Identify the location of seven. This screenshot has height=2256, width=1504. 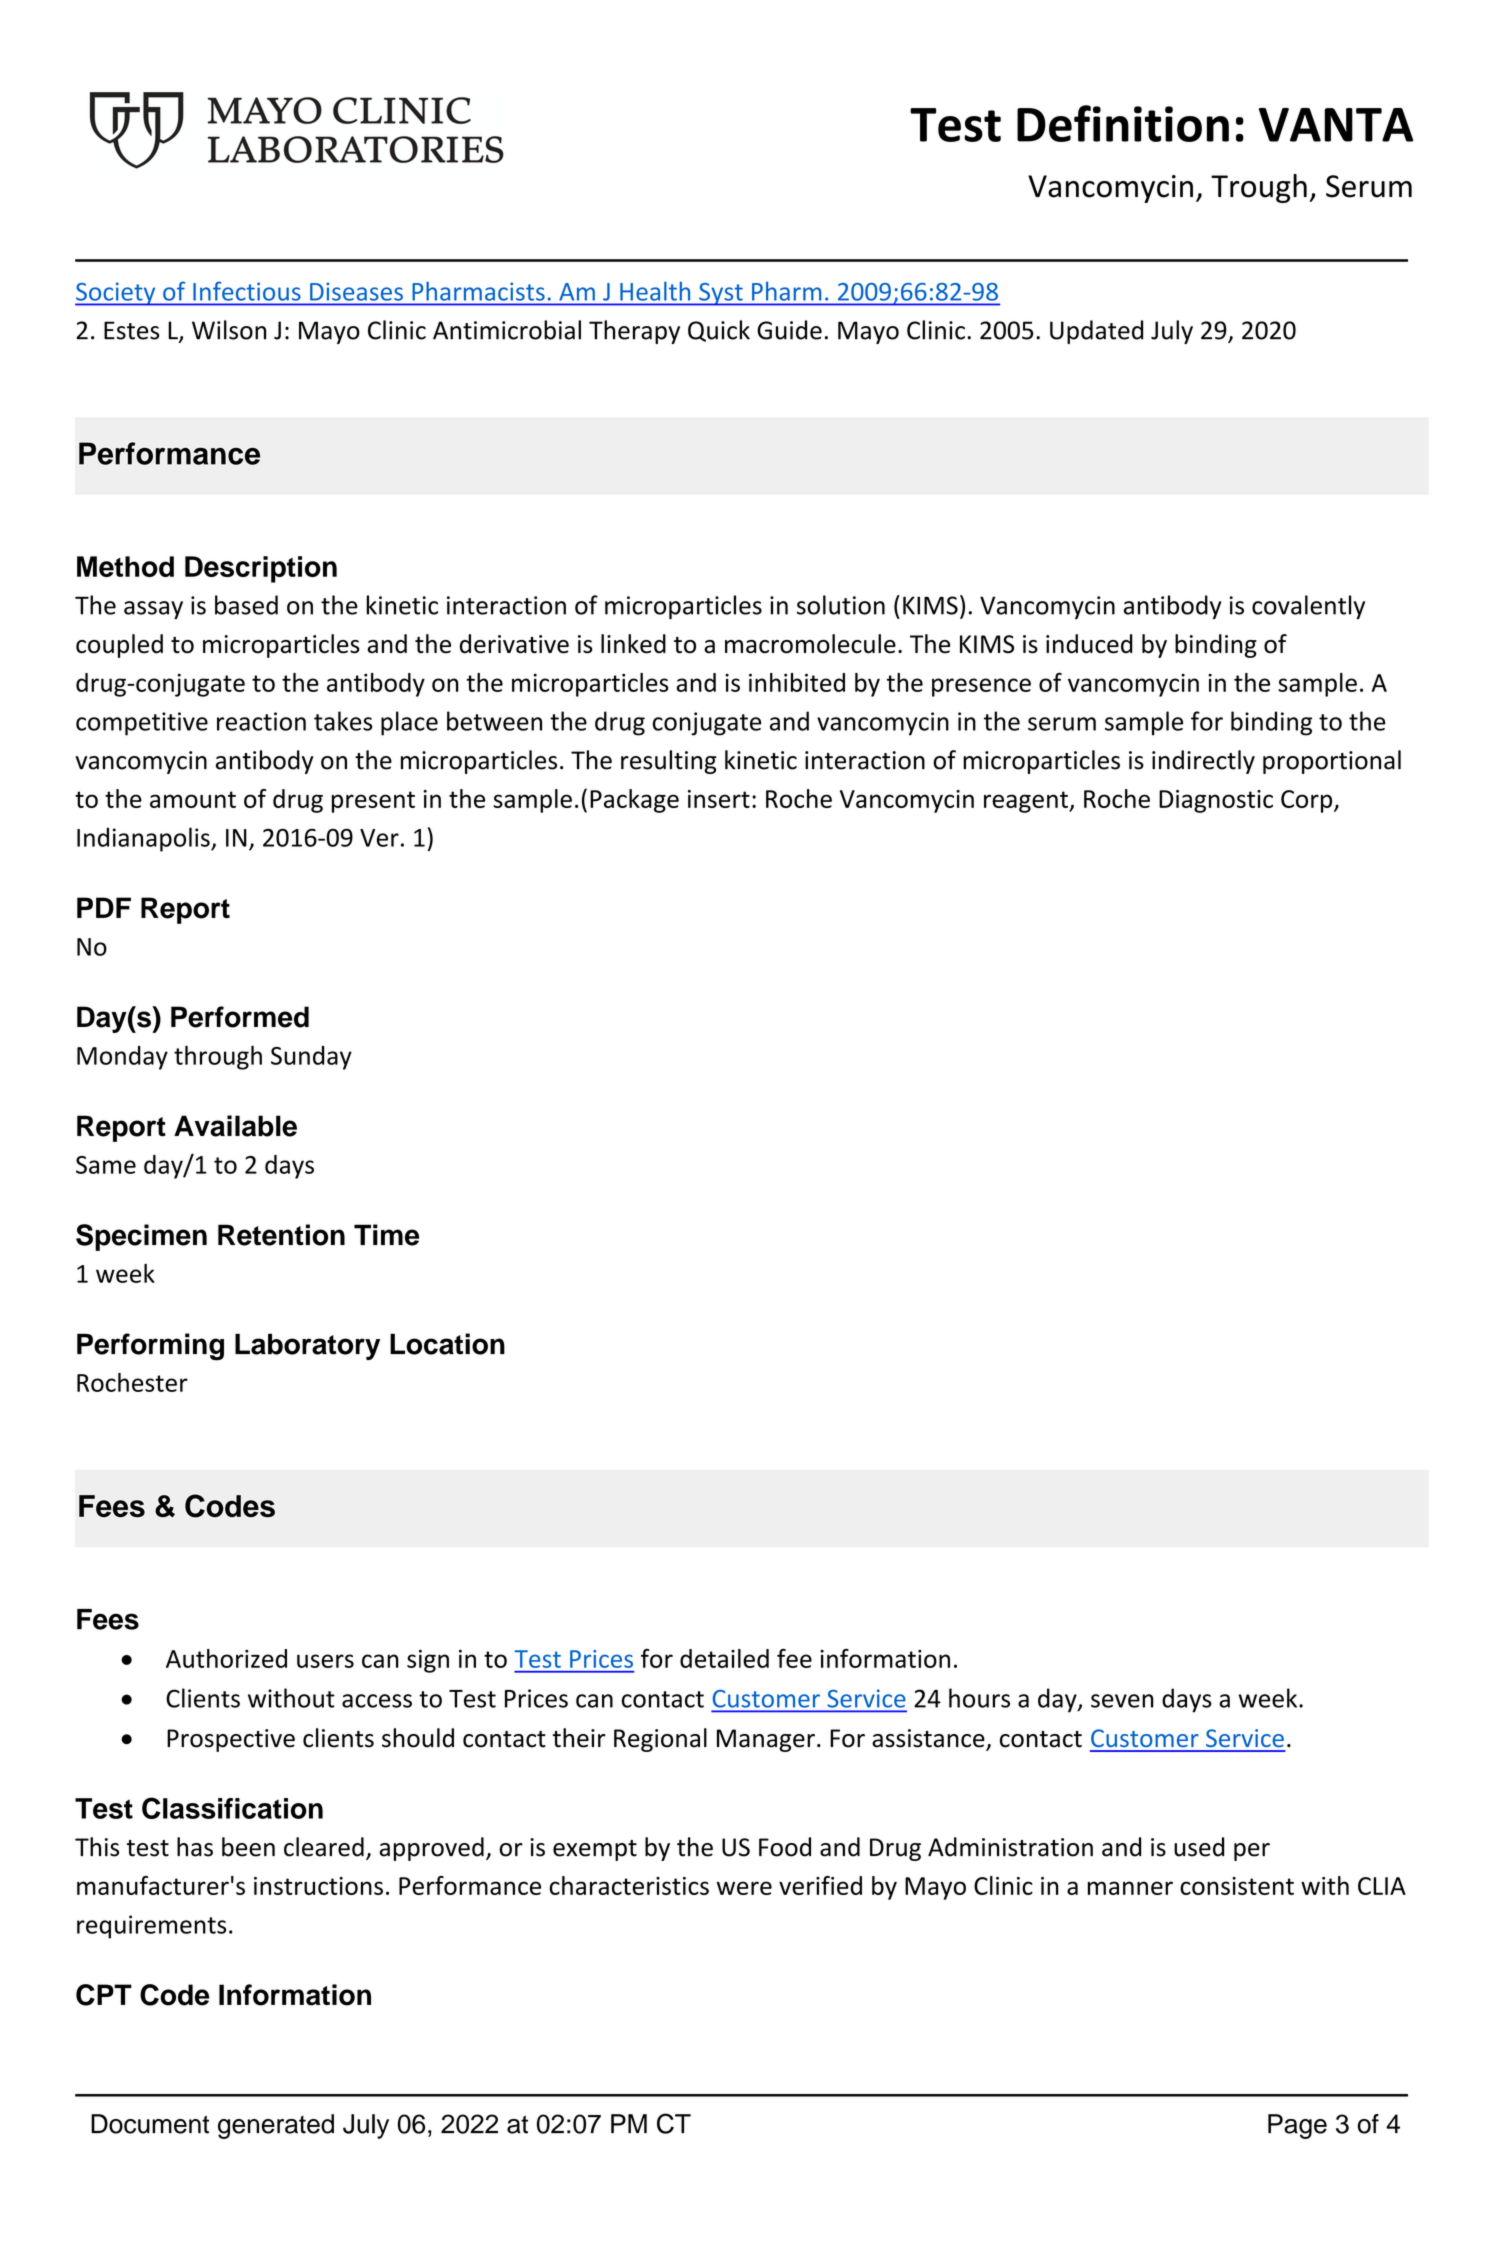
(1122, 1701).
